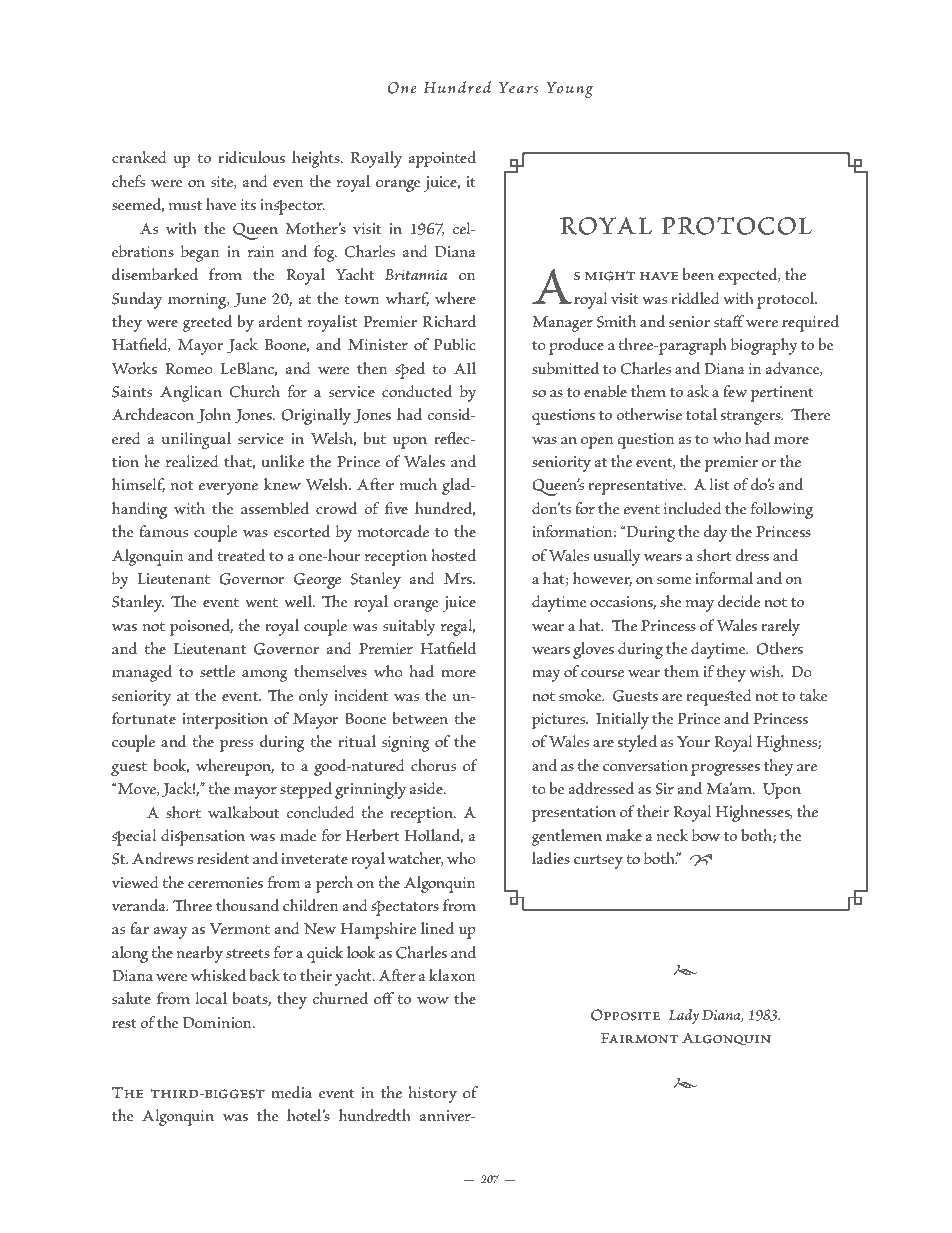 The width and height of the document is (952, 1233). What do you see at coordinates (228, 489) in the document?
I see `everyone` at bounding box center [228, 489].
